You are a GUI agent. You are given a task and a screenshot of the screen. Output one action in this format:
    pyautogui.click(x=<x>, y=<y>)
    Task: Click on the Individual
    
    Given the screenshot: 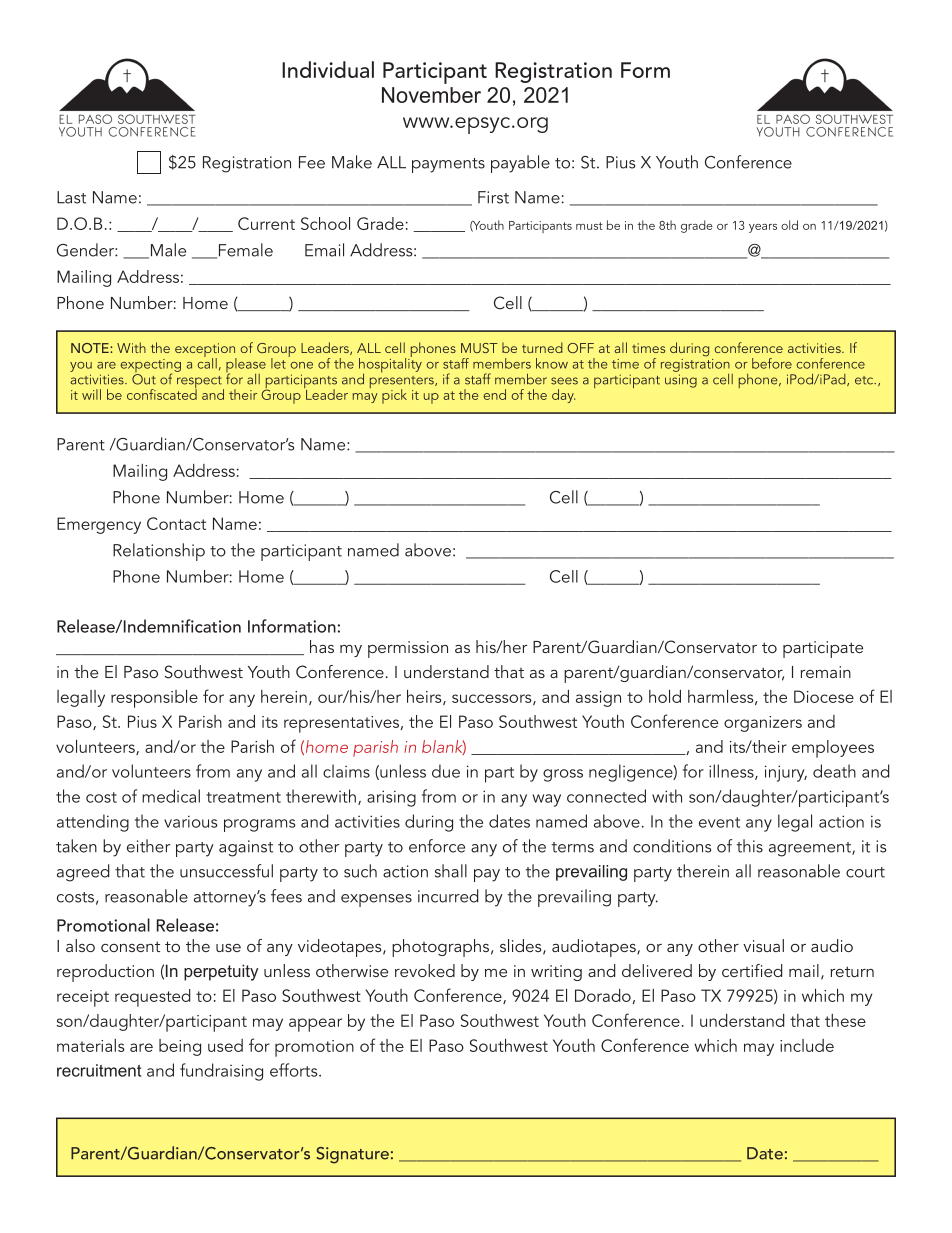 What is the action you would take?
    pyautogui.click(x=328, y=69)
